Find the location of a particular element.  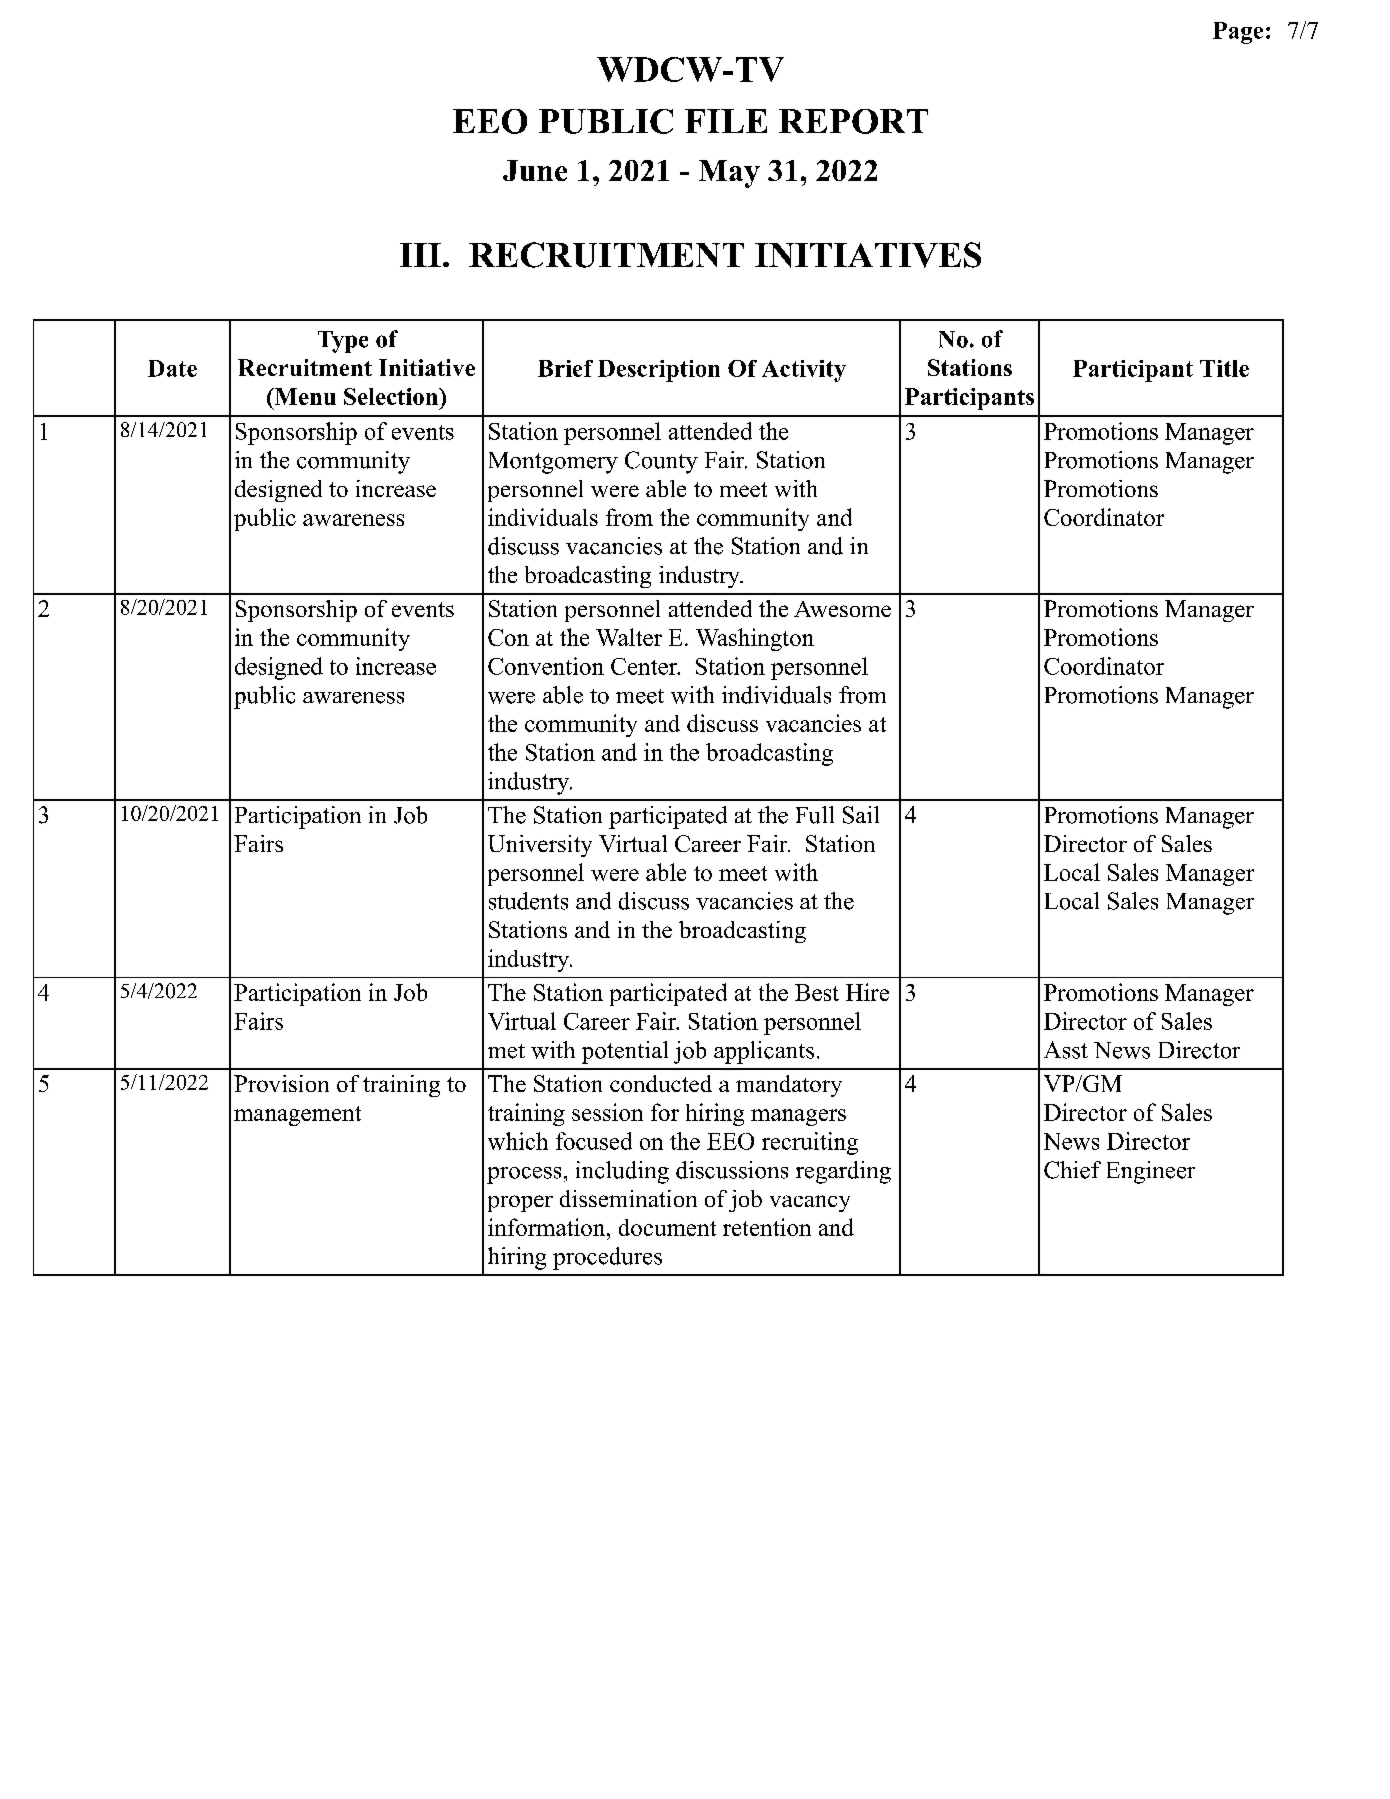

FILE is located at coordinates (726, 121).
